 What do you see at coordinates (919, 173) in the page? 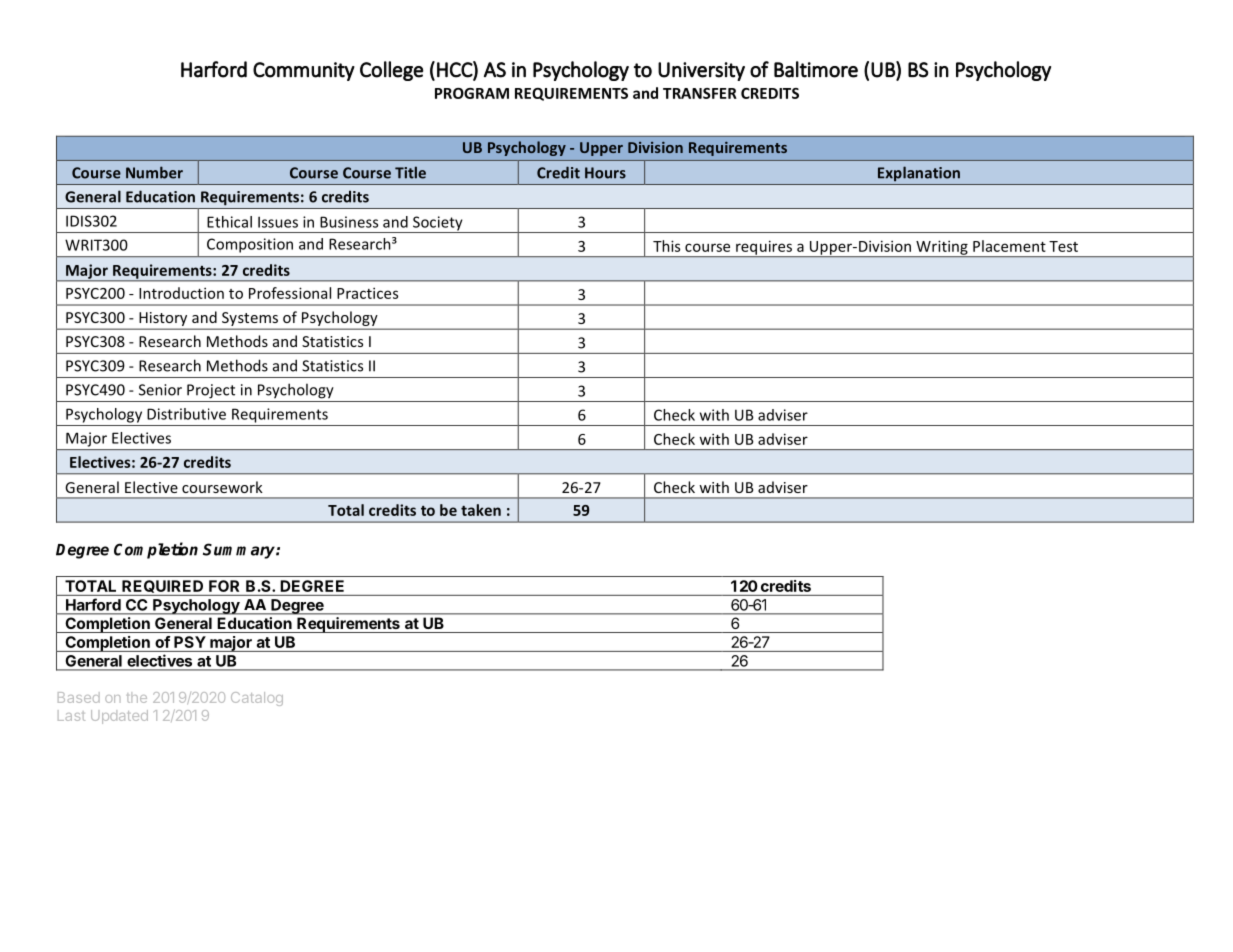
I see `Explanation` at bounding box center [919, 173].
